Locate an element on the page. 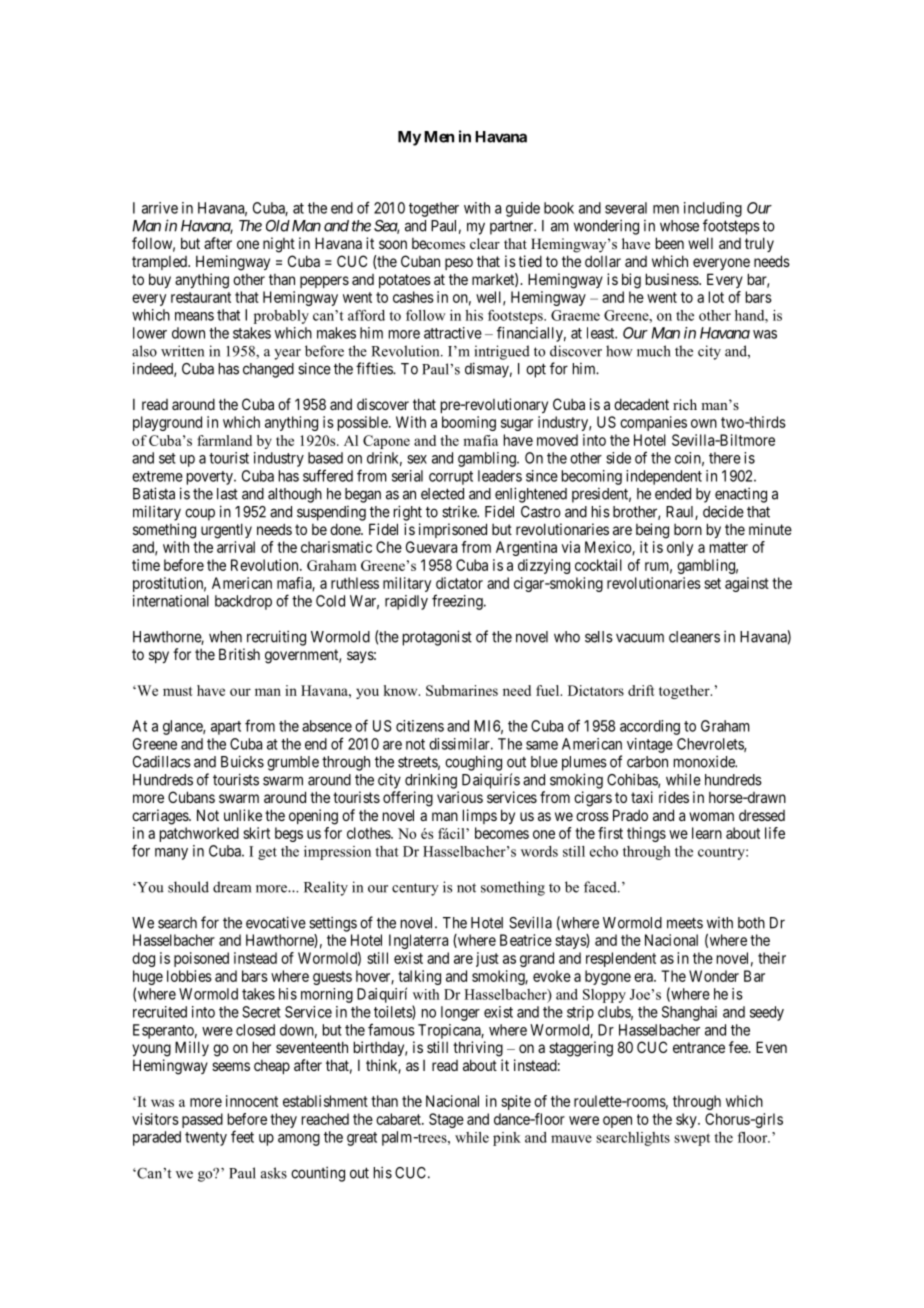 The width and height of the document is (924, 1308). whose is located at coordinates (679, 226).
